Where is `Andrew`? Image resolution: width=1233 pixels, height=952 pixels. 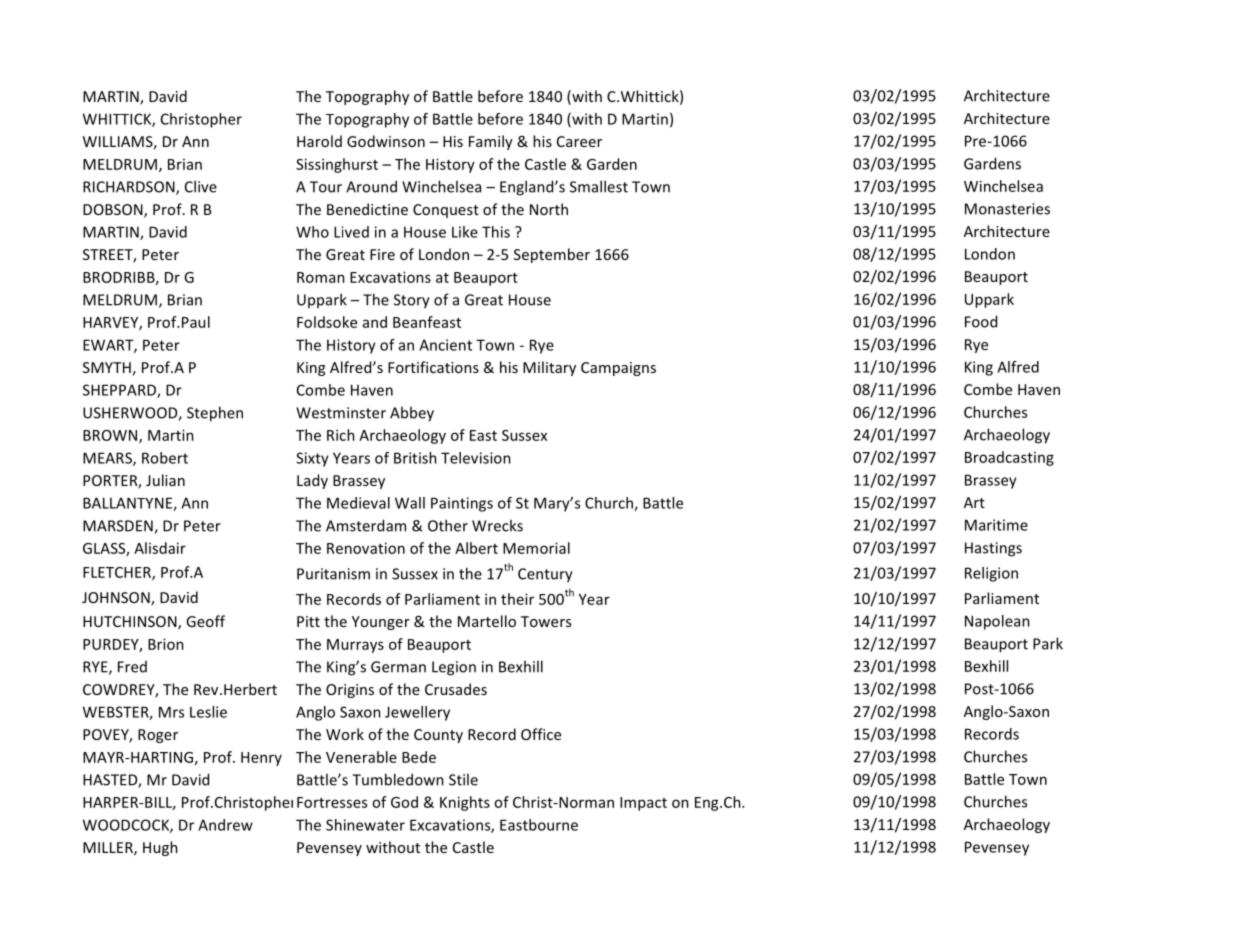 Andrew is located at coordinates (225, 825).
